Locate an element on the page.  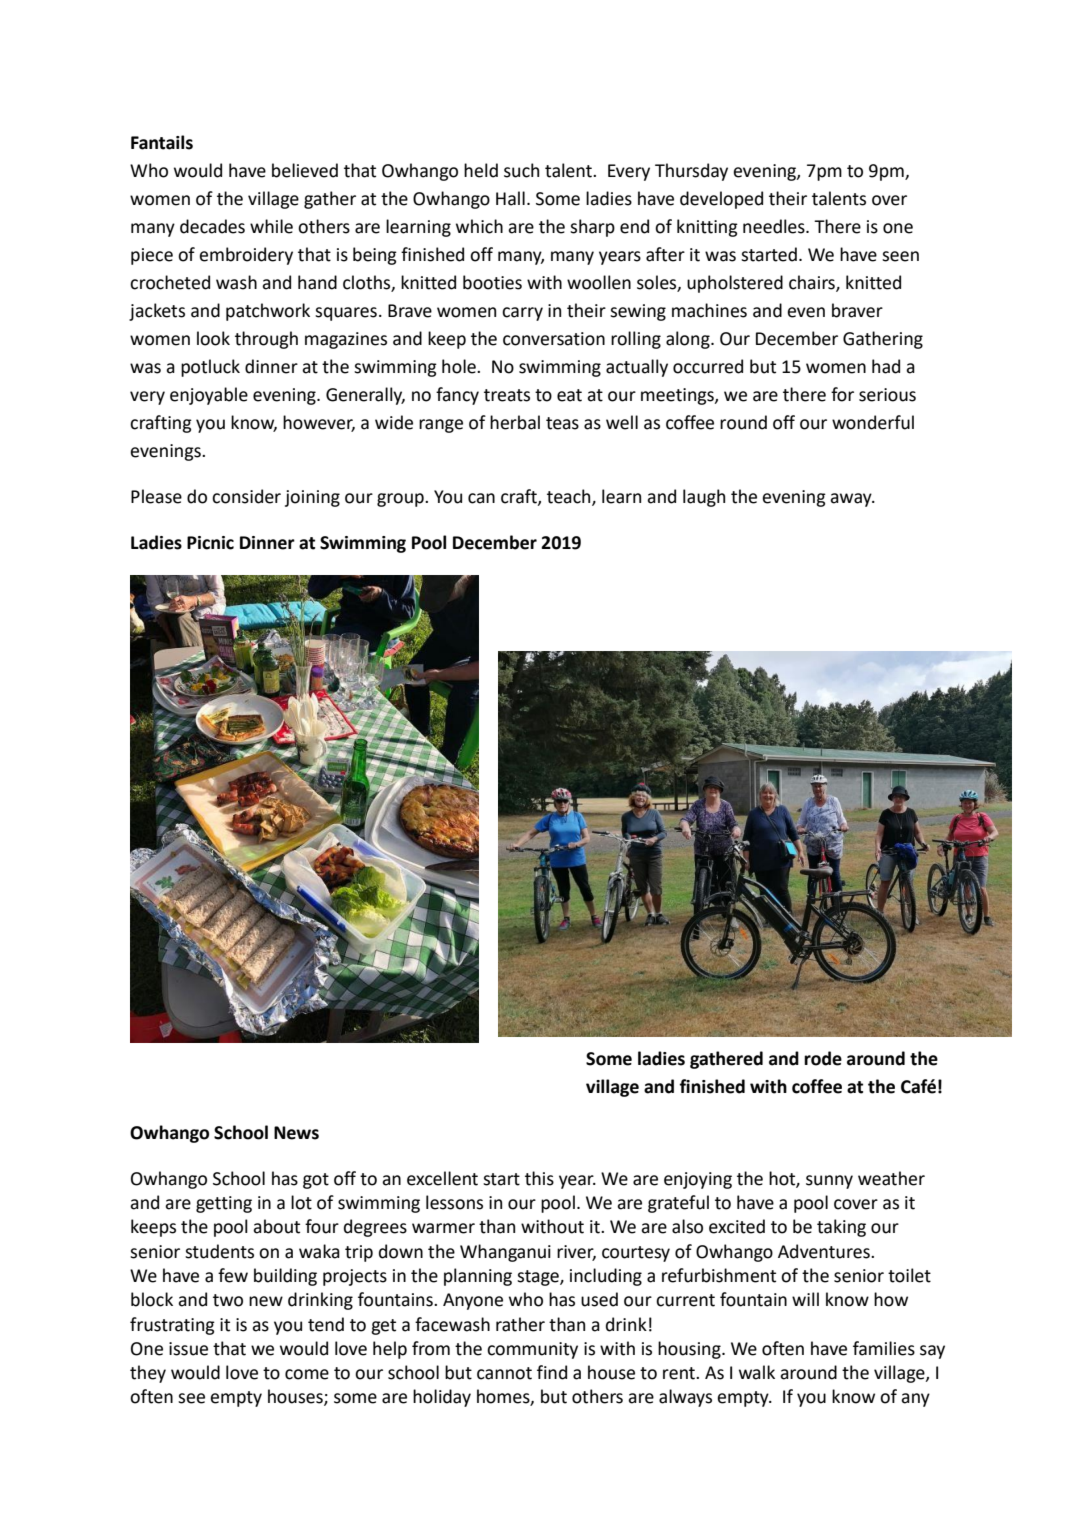
community is located at coordinates (532, 1350).
